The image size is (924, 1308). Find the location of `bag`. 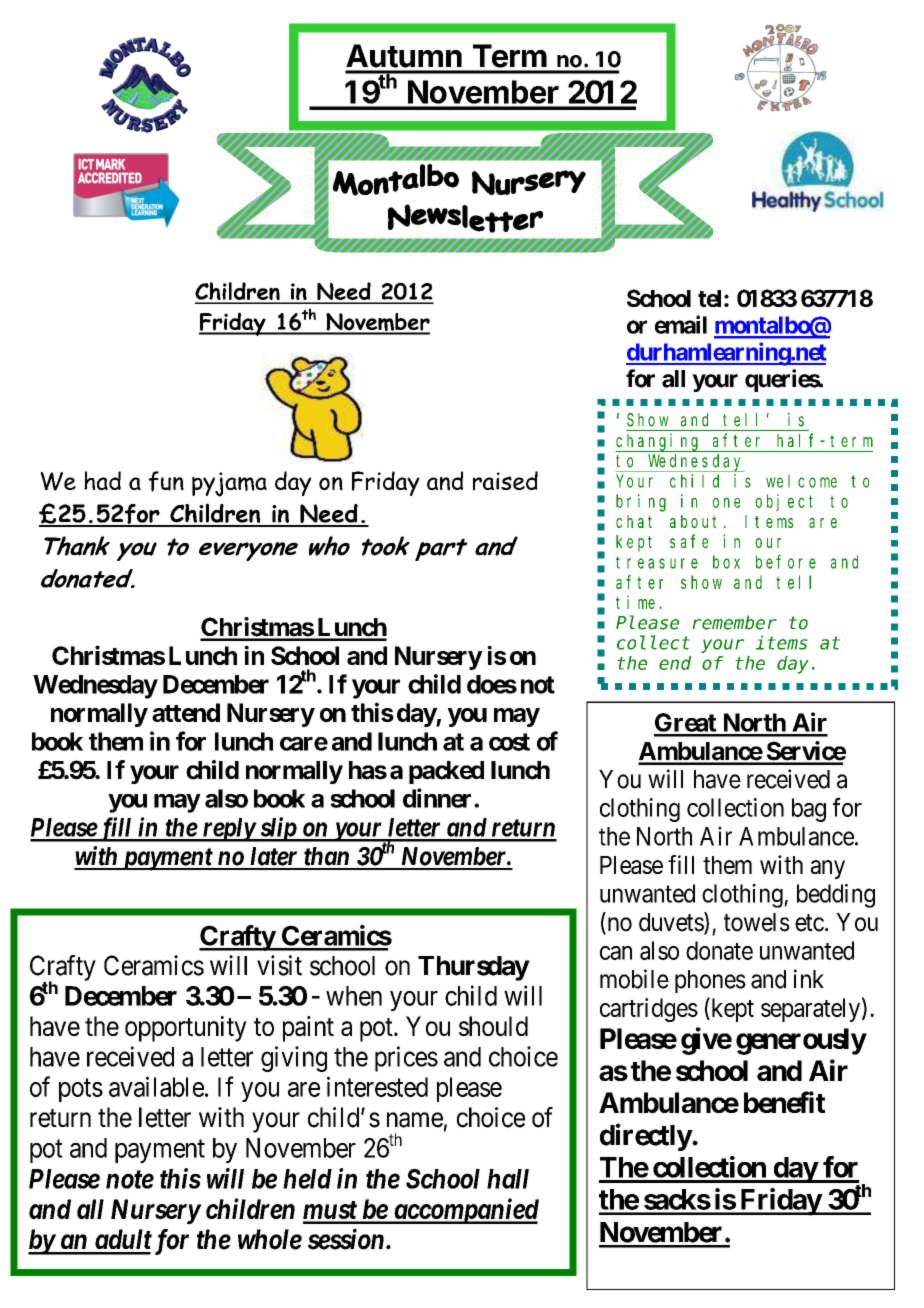

bag is located at coordinates (809, 810).
